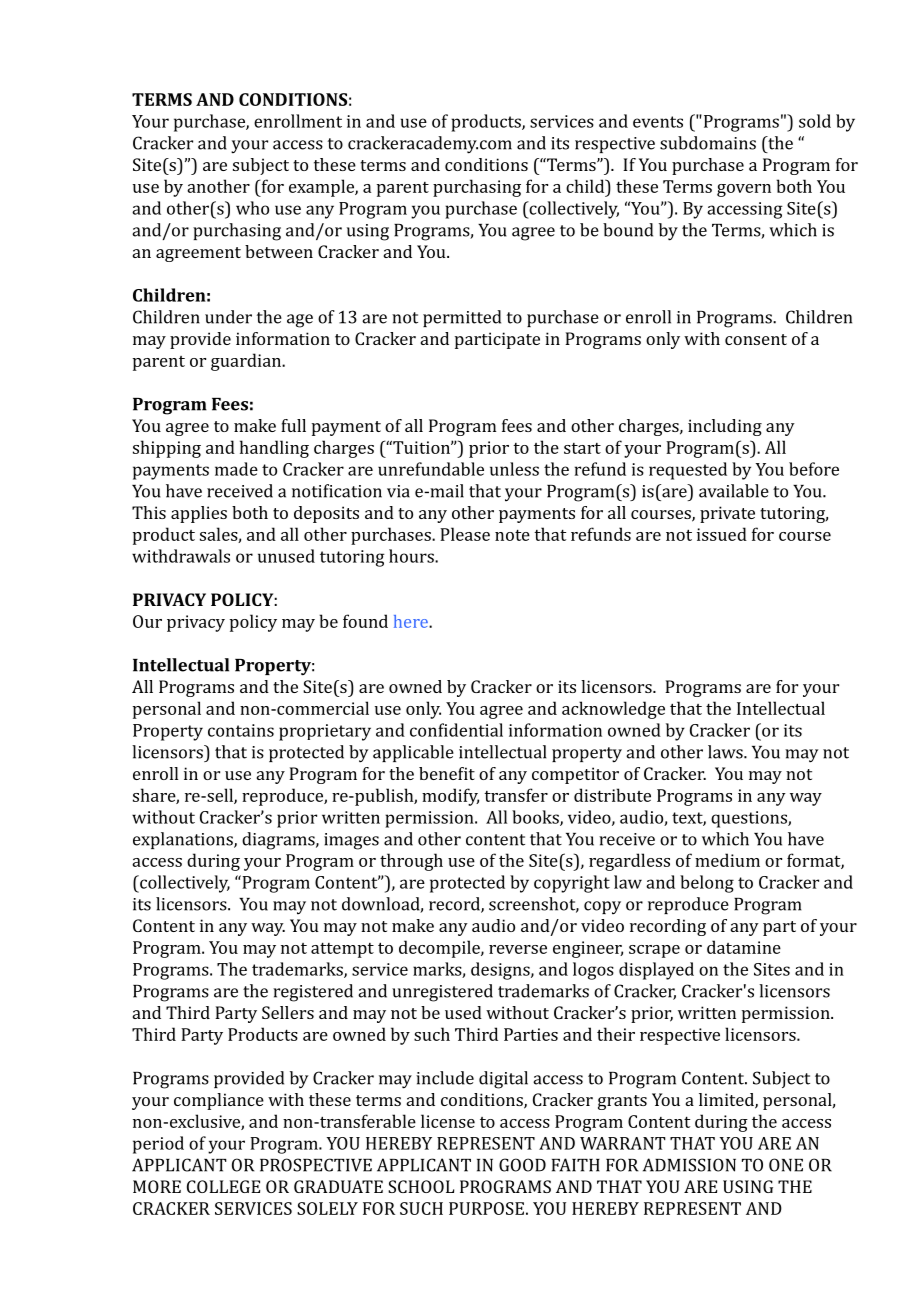 This screenshot has height=1308, width=924. I want to click on guardian, so click(247, 362).
